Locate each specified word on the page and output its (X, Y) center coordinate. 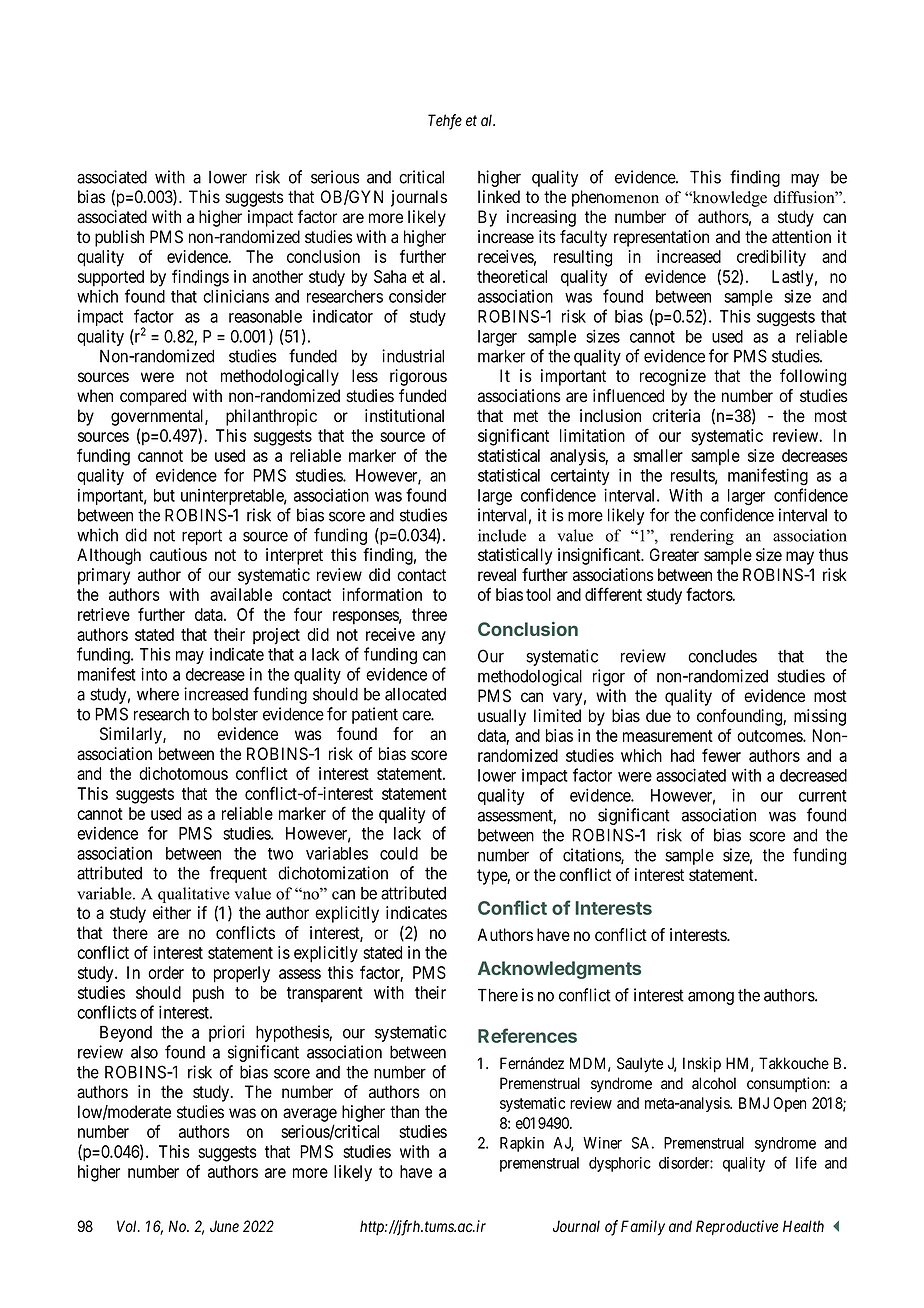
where (158, 694)
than (404, 1112)
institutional (404, 416)
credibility (771, 258)
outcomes (770, 736)
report (202, 537)
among (711, 998)
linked (499, 197)
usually (502, 717)
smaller (658, 455)
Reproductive (737, 1227)
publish (119, 238)
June (224, 1226)
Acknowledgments (559, 970)
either (172, 913)
